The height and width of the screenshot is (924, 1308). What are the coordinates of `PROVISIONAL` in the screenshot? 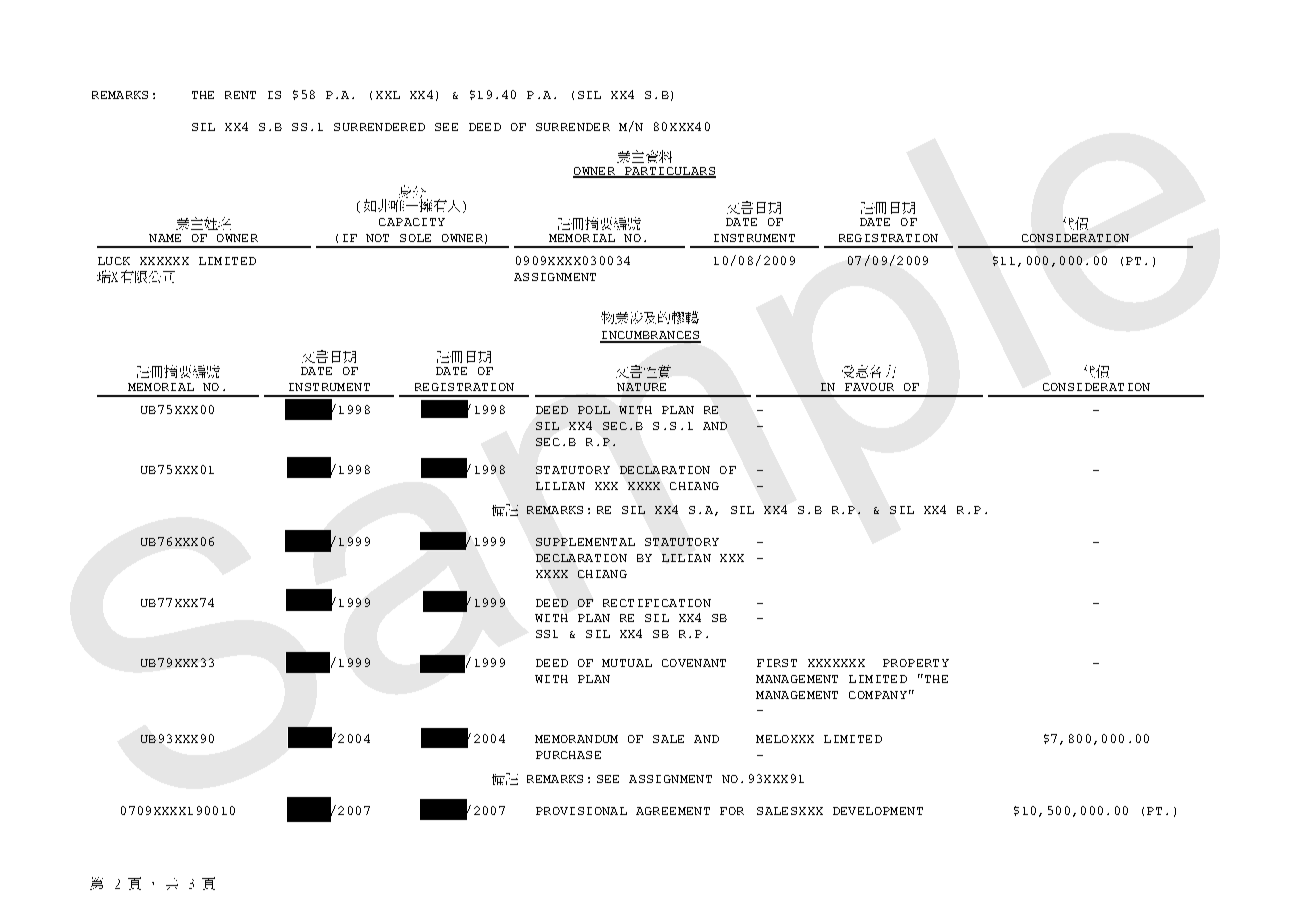 It's located at (581, 811).
